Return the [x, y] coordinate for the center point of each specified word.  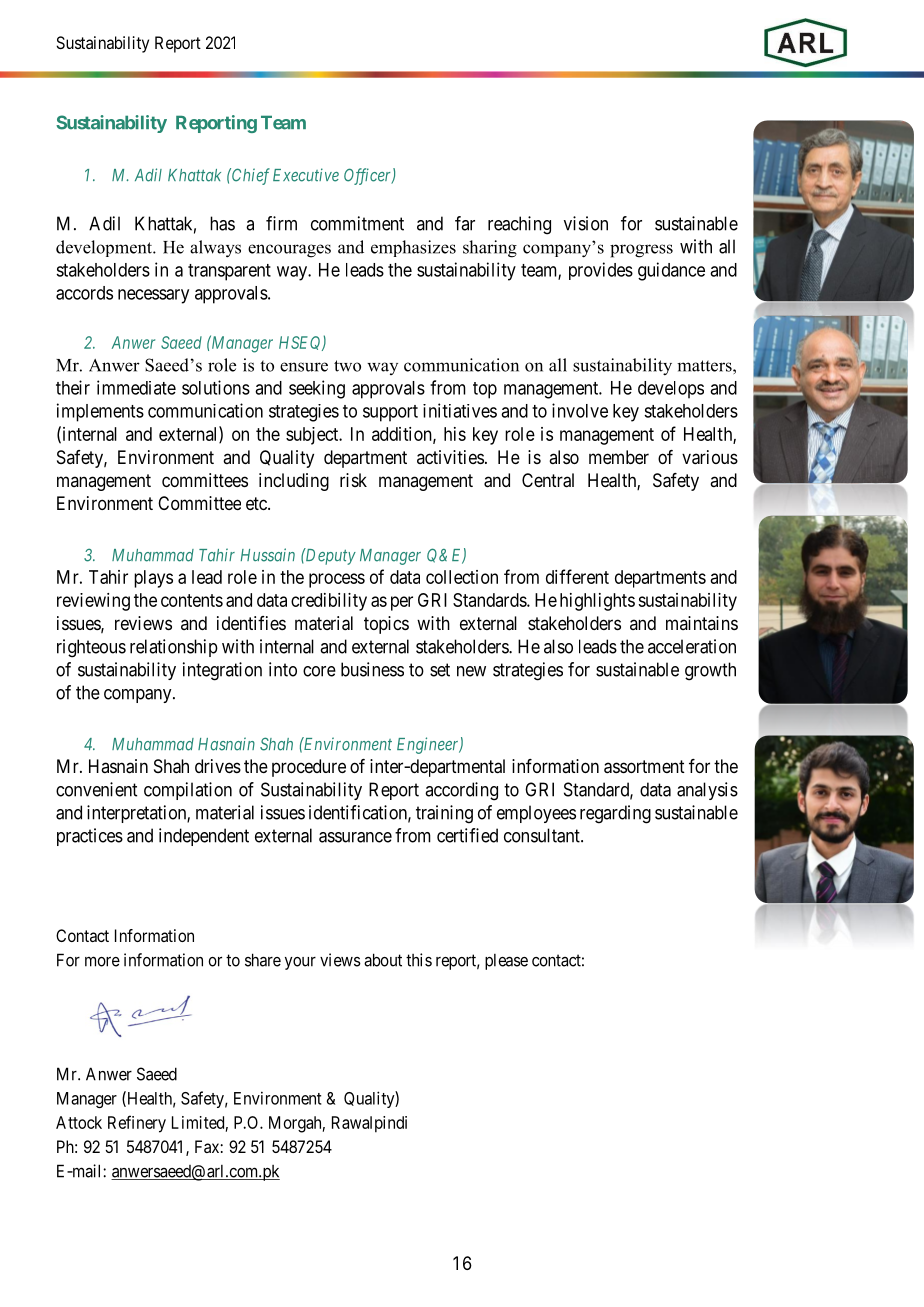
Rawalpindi [369, 1124]
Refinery [137, 1124]
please [506, 962]
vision [586, 223]
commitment [357, 223]
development [105, 248]
